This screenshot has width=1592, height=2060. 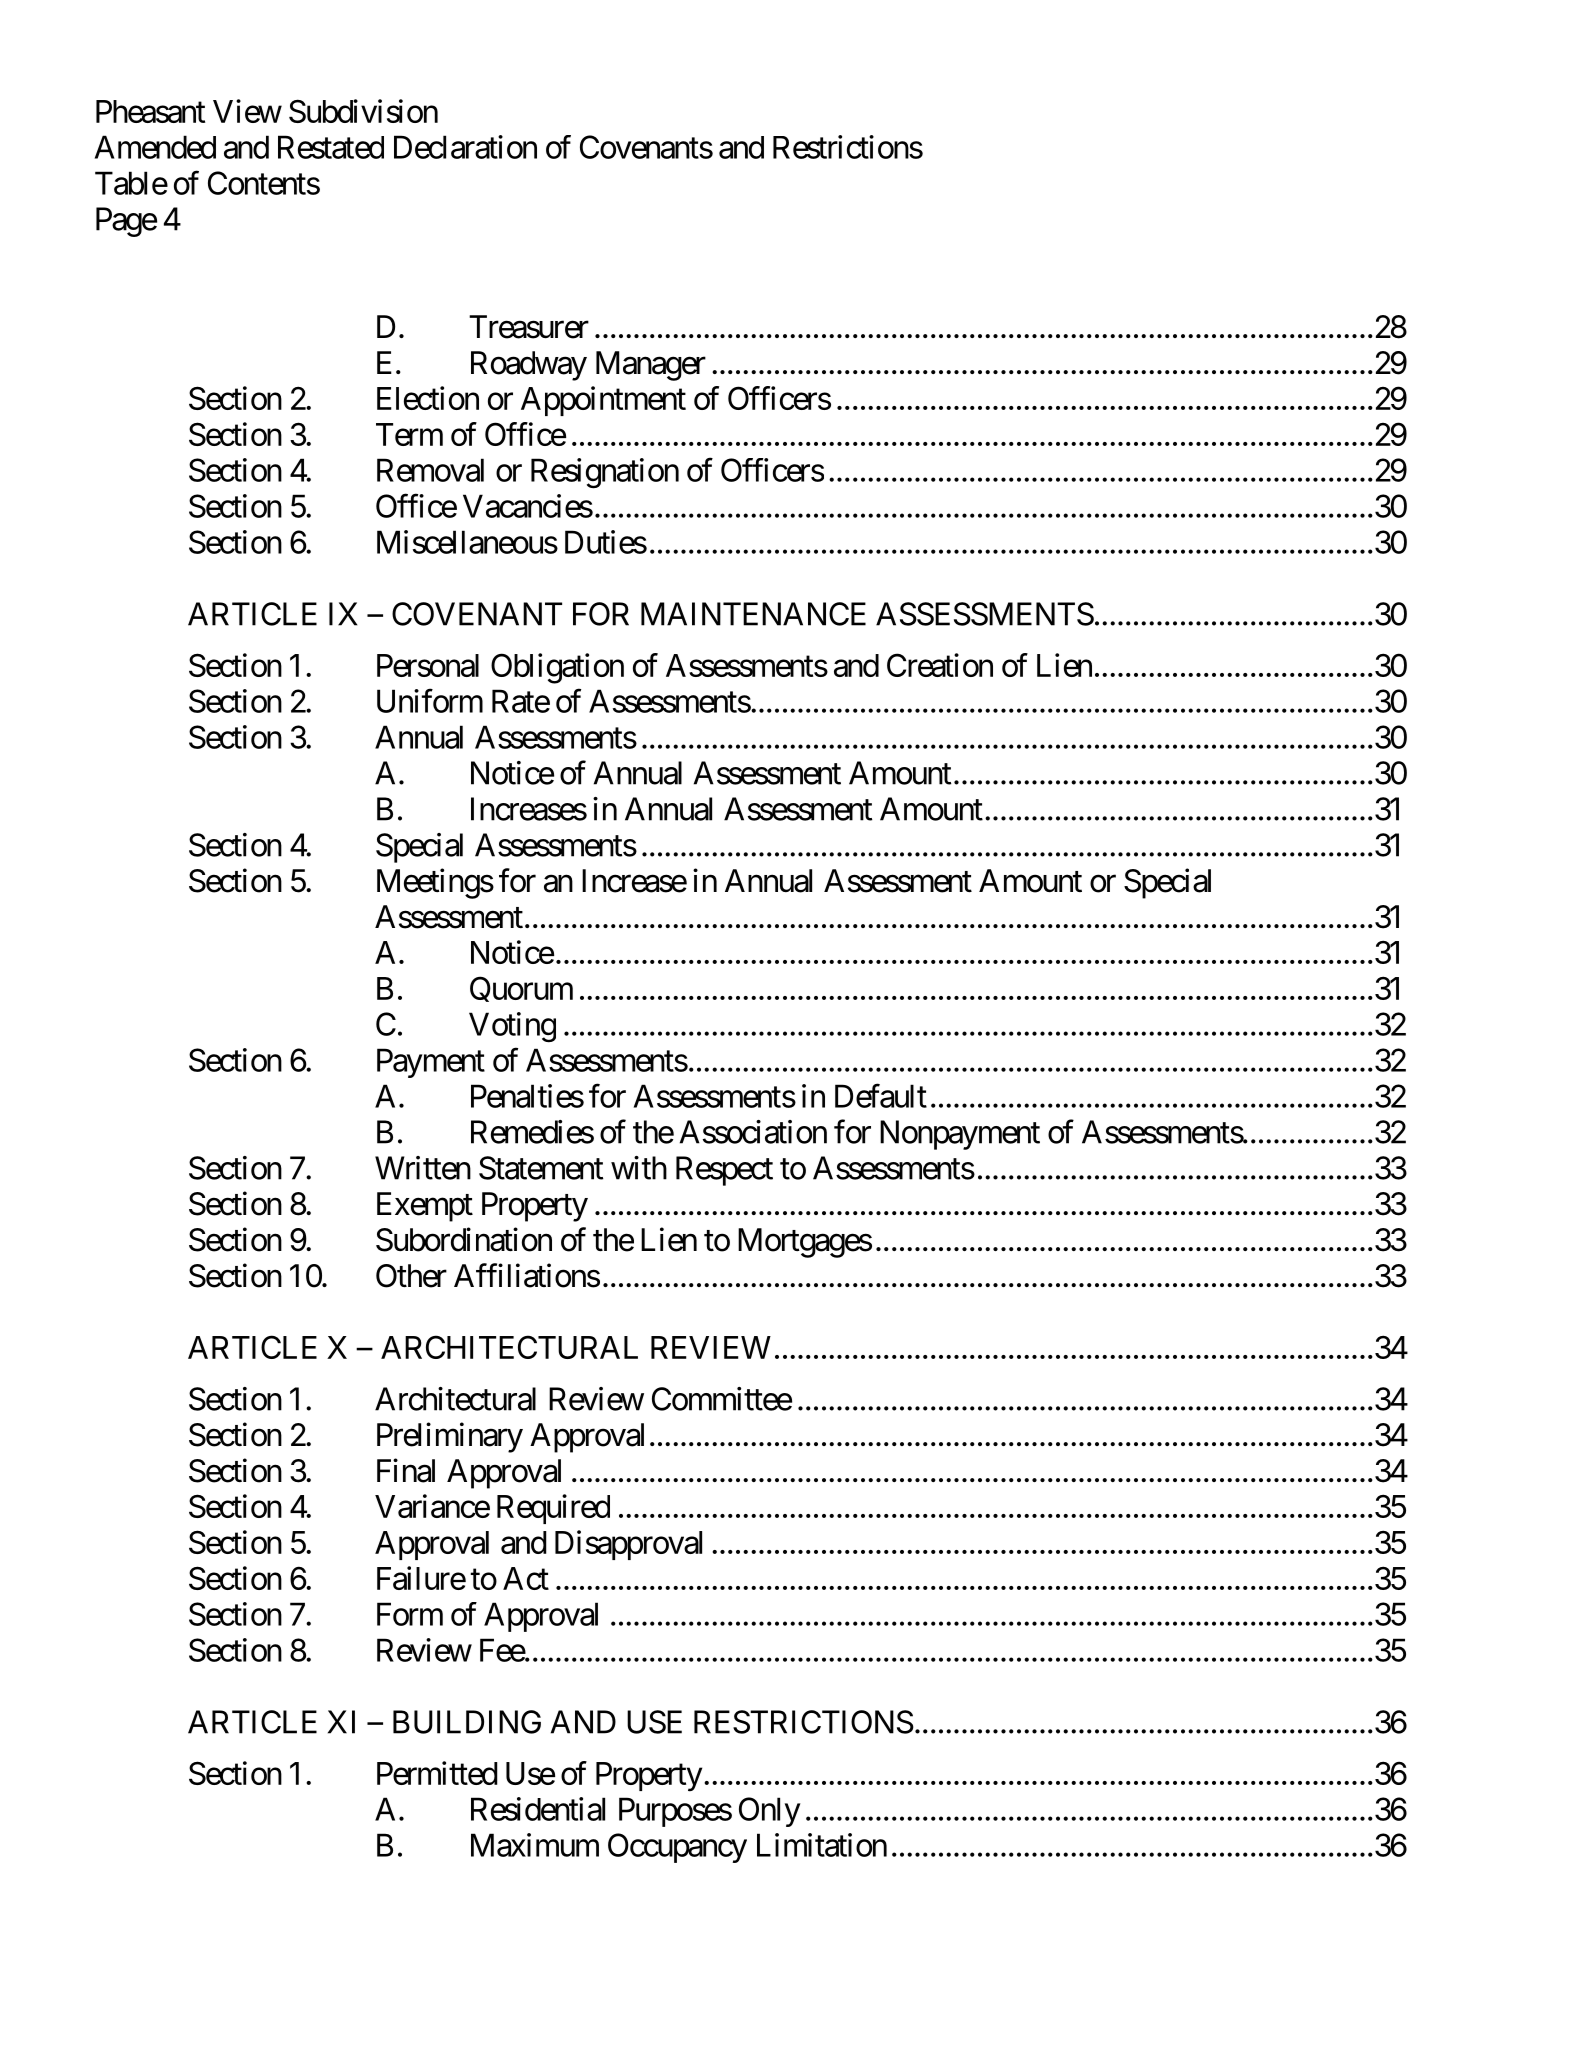 I want to click on Preliminary, so click(x=450, y=1437).
